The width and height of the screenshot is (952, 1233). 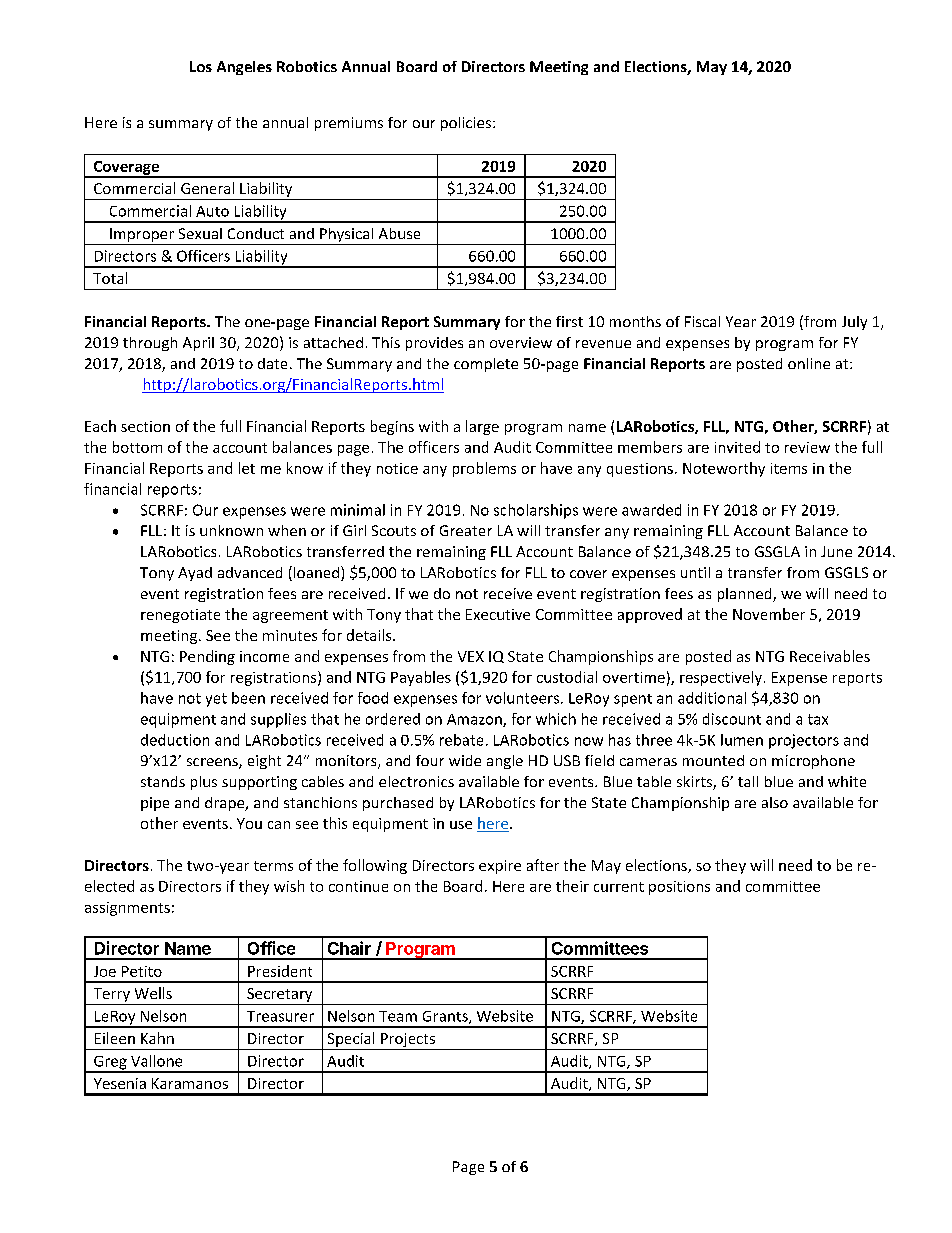 What do you see at coordinates (702, 321) in the screenshot?
I see `Fiscal` at bounding box center [702, 321].
